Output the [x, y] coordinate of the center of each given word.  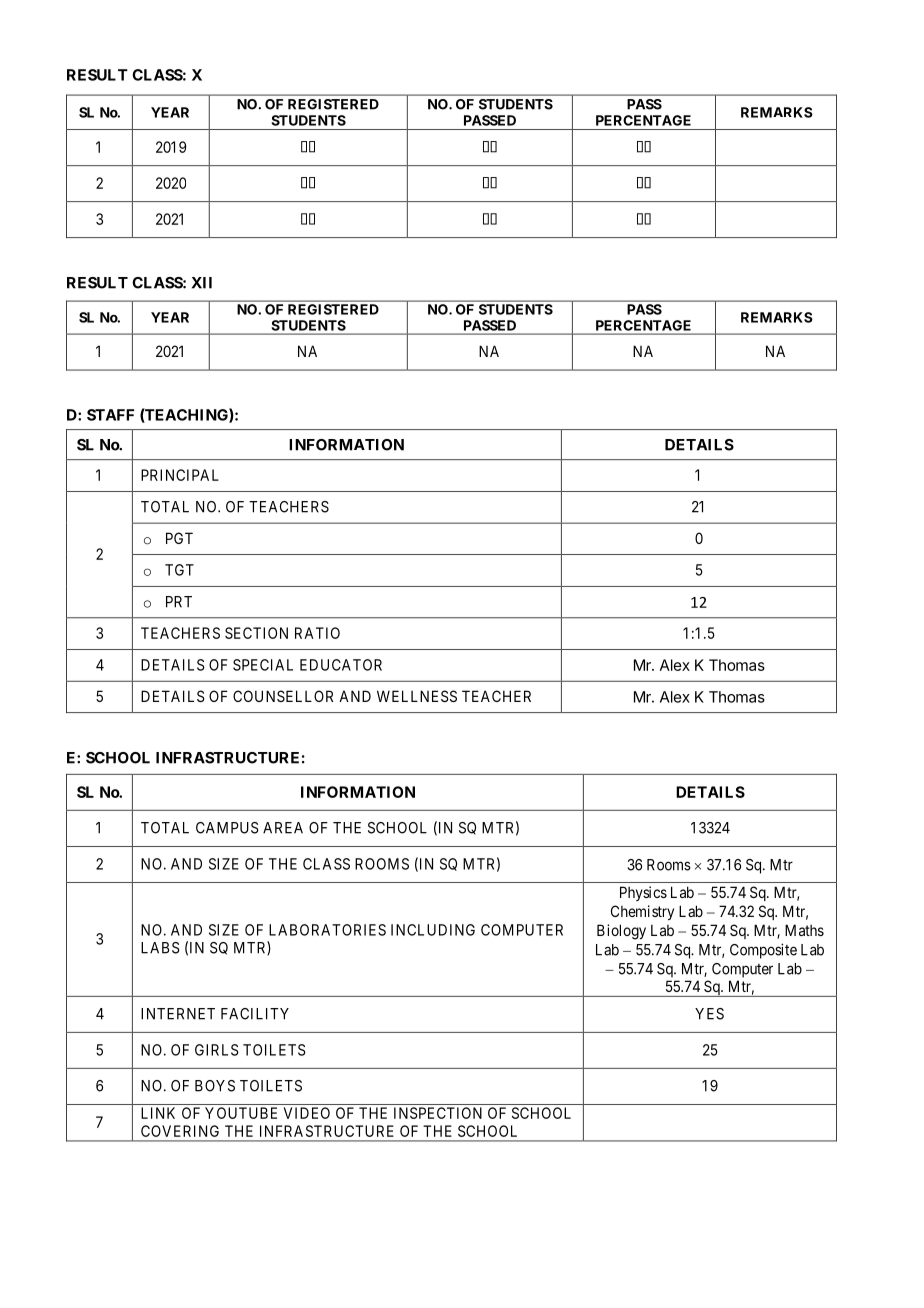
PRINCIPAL [180, 475]
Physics [643, 893]
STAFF [110, 415]
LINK [158, 1113]
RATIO [317, 633]
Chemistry [642, 912]
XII [202, 283]
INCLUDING [433, 930]
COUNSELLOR [283, 696]
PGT [179, 538]
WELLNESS [417, 696]
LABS [160, 948]
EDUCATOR [341, 665]
